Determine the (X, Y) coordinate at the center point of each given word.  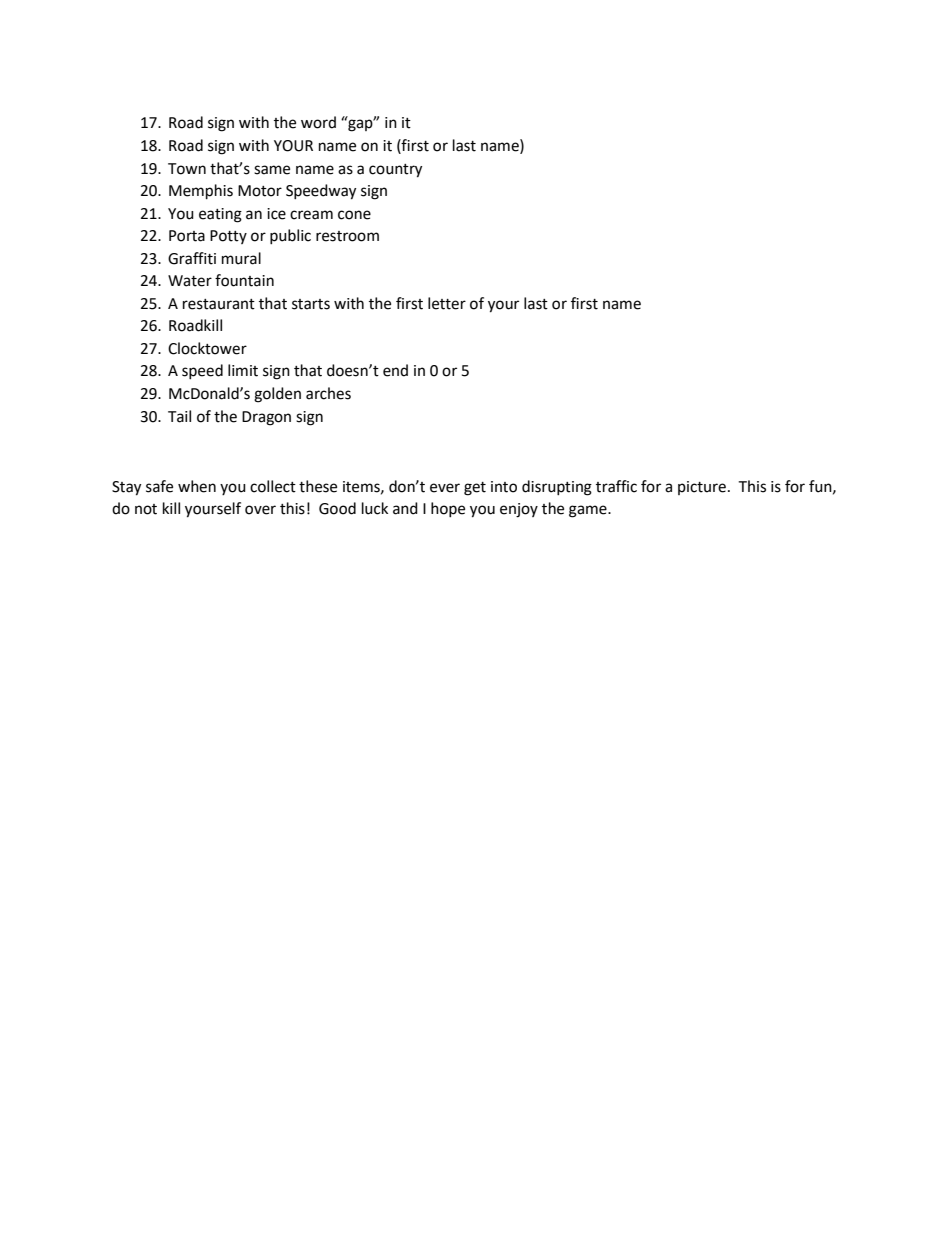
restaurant (219, 304)
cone (354, 215)
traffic (616, 486)
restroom (347, 236)
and (405, 508)
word (318, 122)
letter (447, 303)
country (395, 171)
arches (328, 393)
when (197, 486)
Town (187, 169)
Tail (179, 416)
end (395, 370)
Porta (187, 236)
